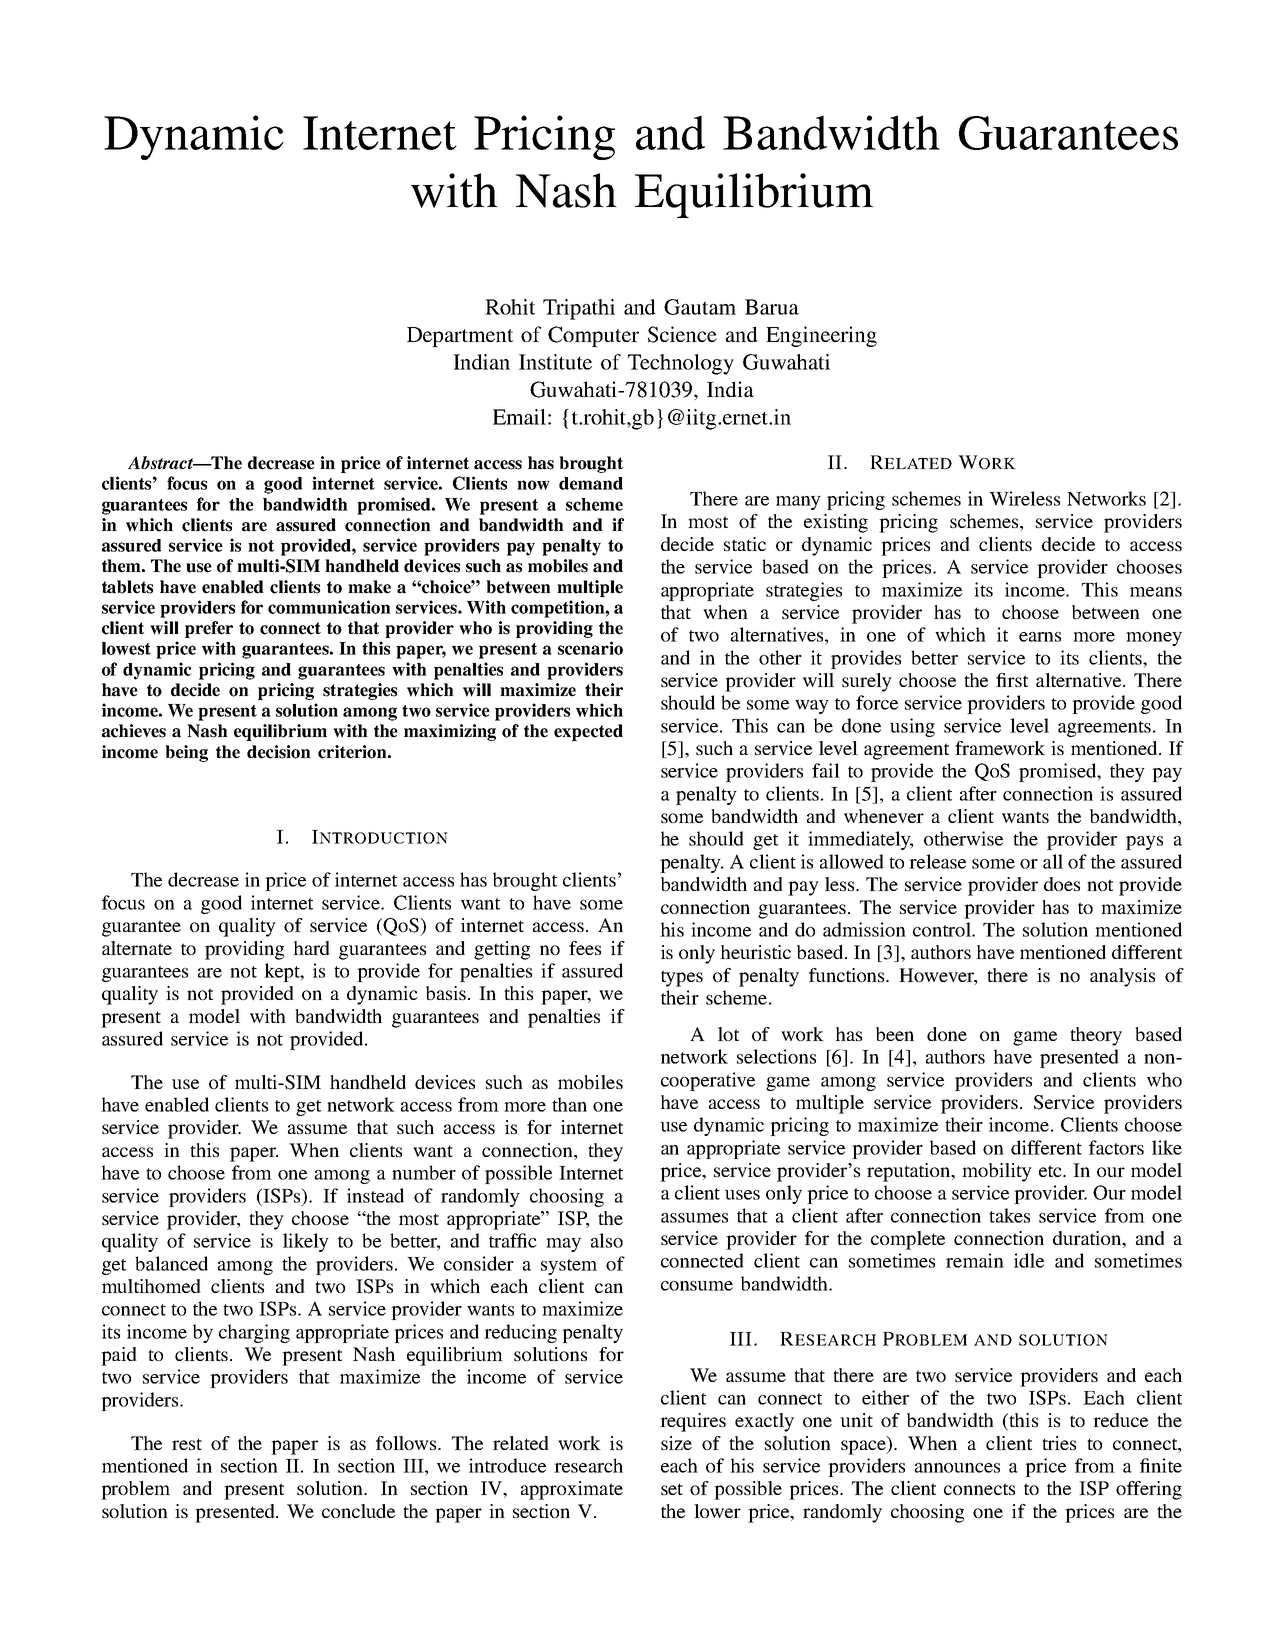 The width and height of the page is (1267, 1639). I want to click on communication, so click(329, 607).
